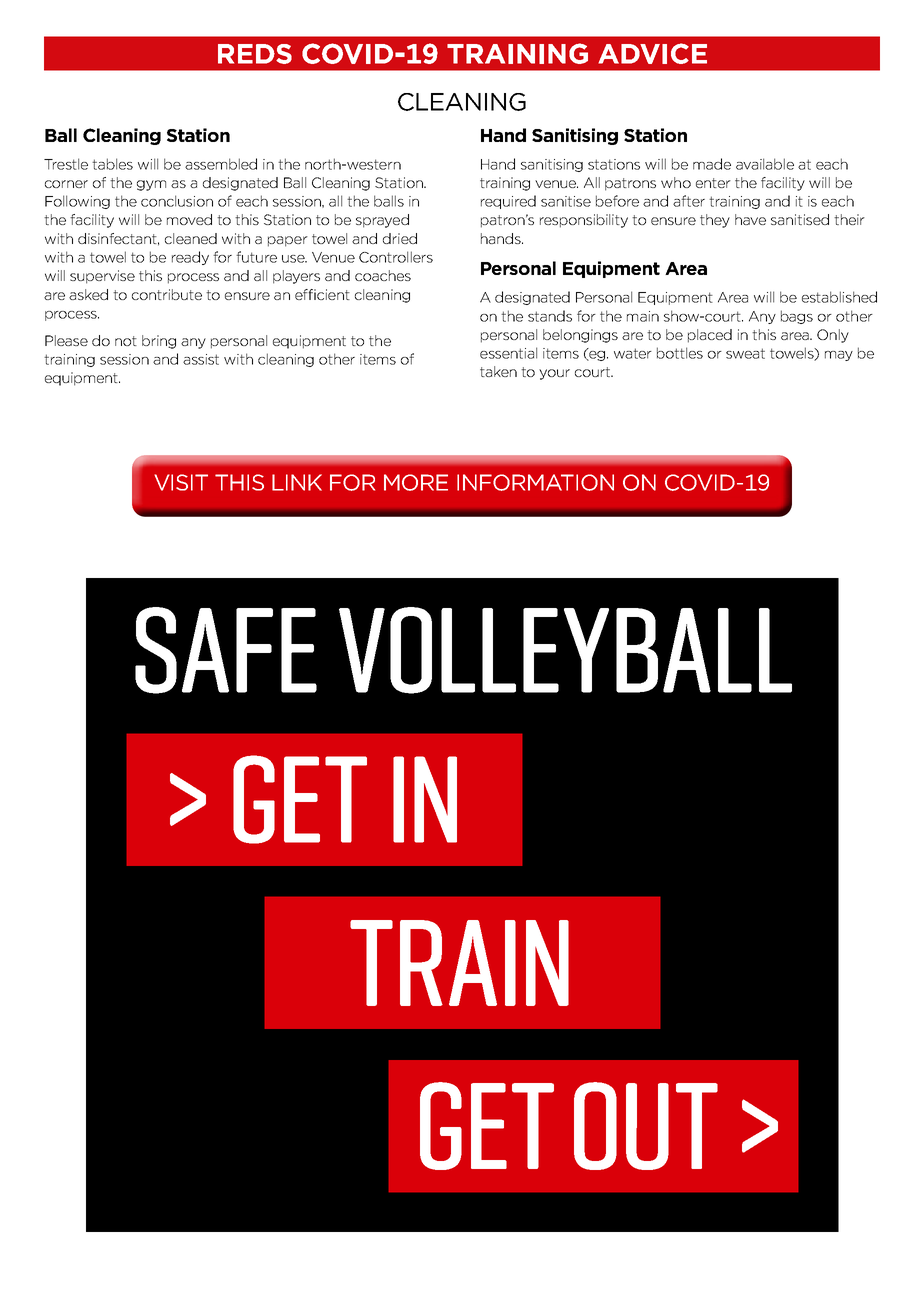 This screenshot has height=1308, width=924. What do you see at coordinates (416, 482) in the screenshot?
I see `MORE` at bounding box center [416, 482].
